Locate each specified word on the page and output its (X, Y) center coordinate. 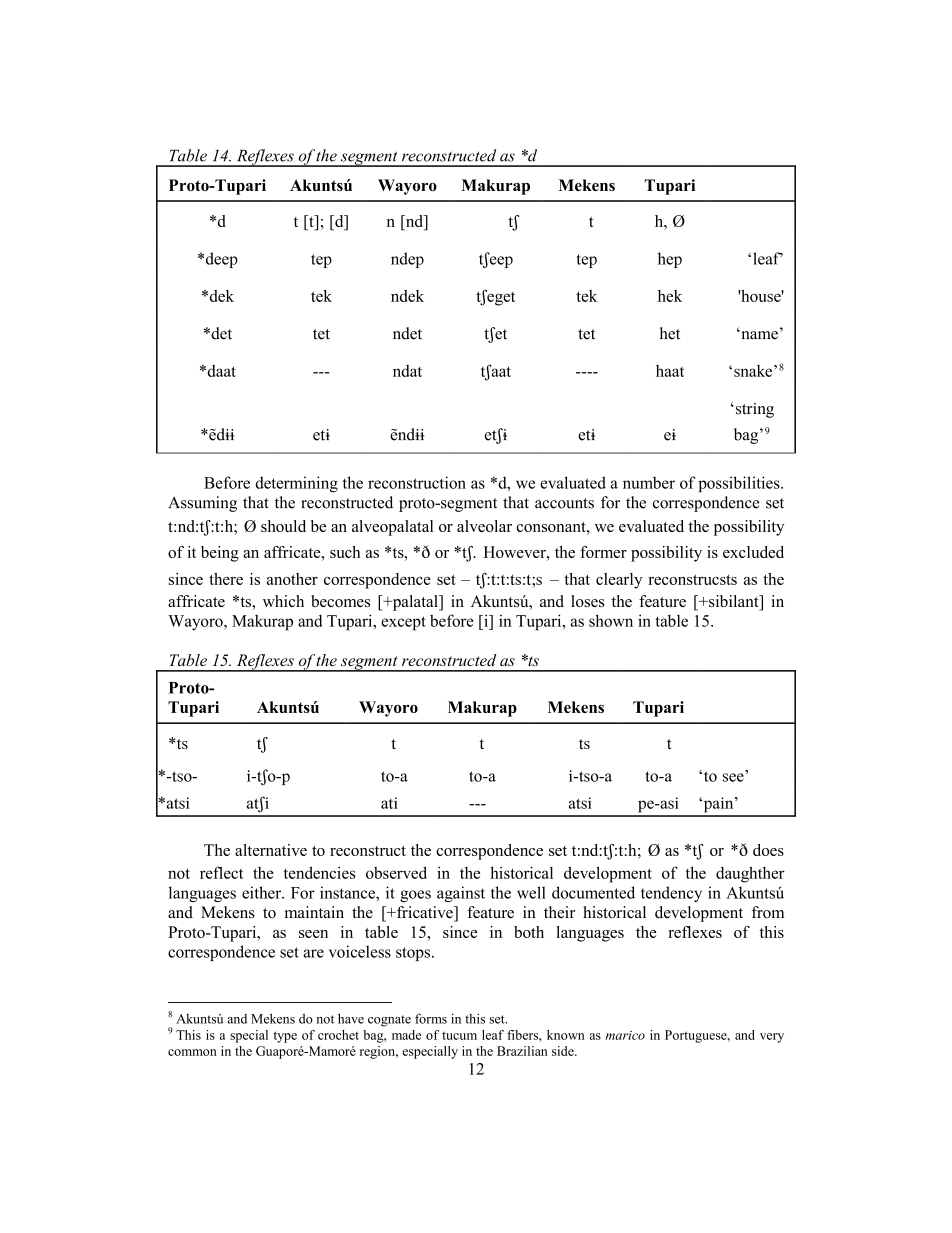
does (768, 850)
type (285, 1037)
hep (670, 260)
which (283, 601)
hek (670, 296)
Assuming (202, 504)
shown (611, 620)
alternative (271, 850)
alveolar (484, 526)
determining (296, 484)
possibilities (740, 484)
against (461, 894)
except (403, 623)
